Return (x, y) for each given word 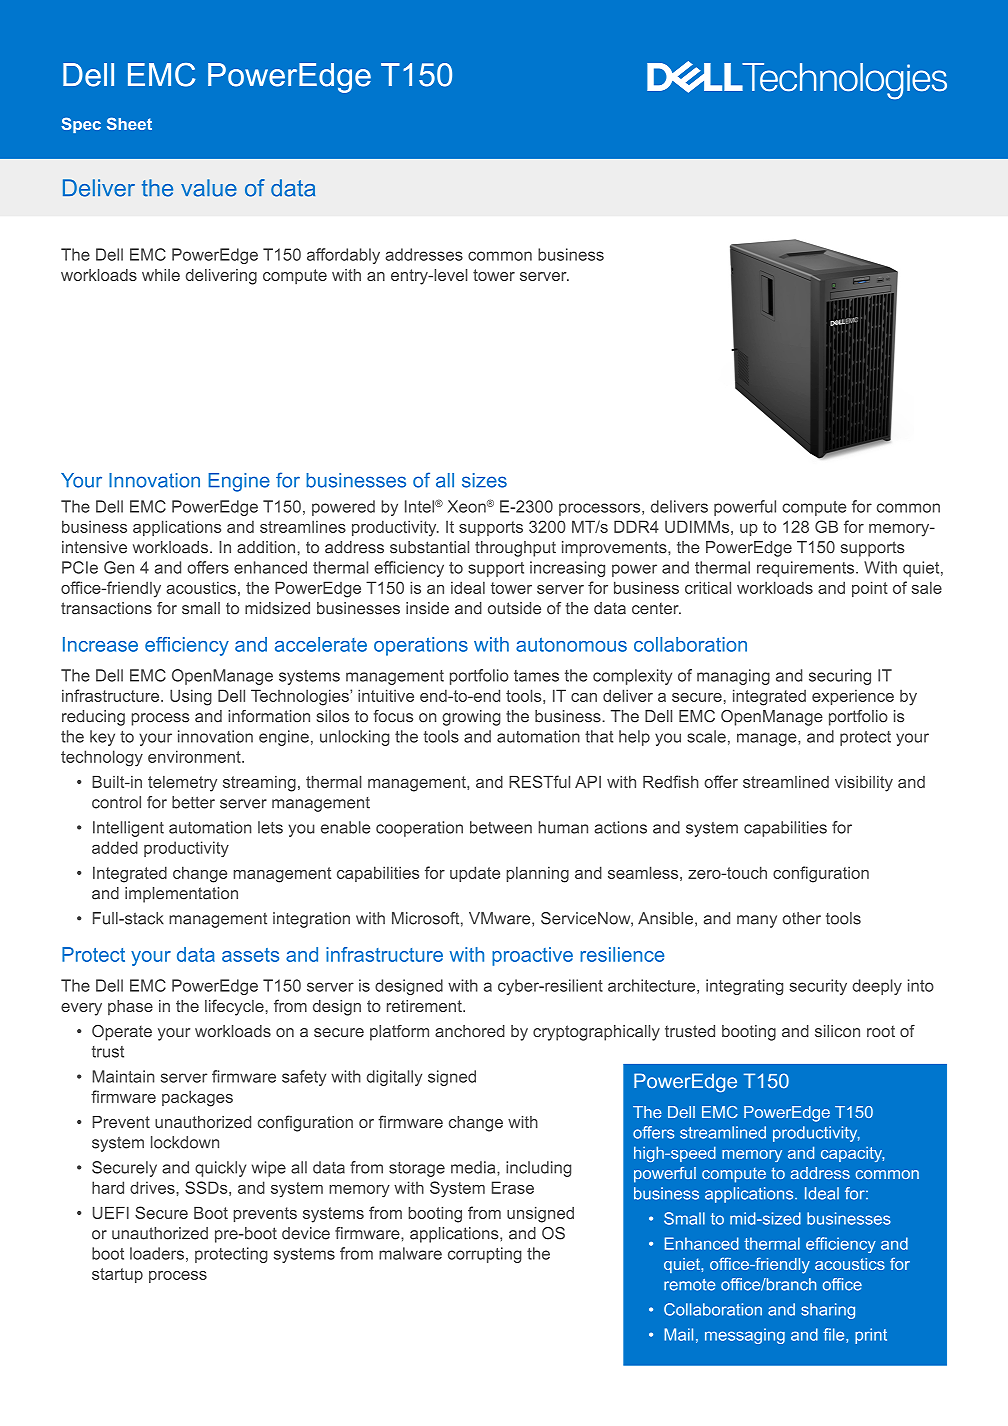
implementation (181, 895)
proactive (532, 956)
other (802, 918)
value (209, 188)
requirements (807, 569)
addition (266, 547)
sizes (484, 480)
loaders (157, 1253)
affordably (343, 256)
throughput (515, 549)
